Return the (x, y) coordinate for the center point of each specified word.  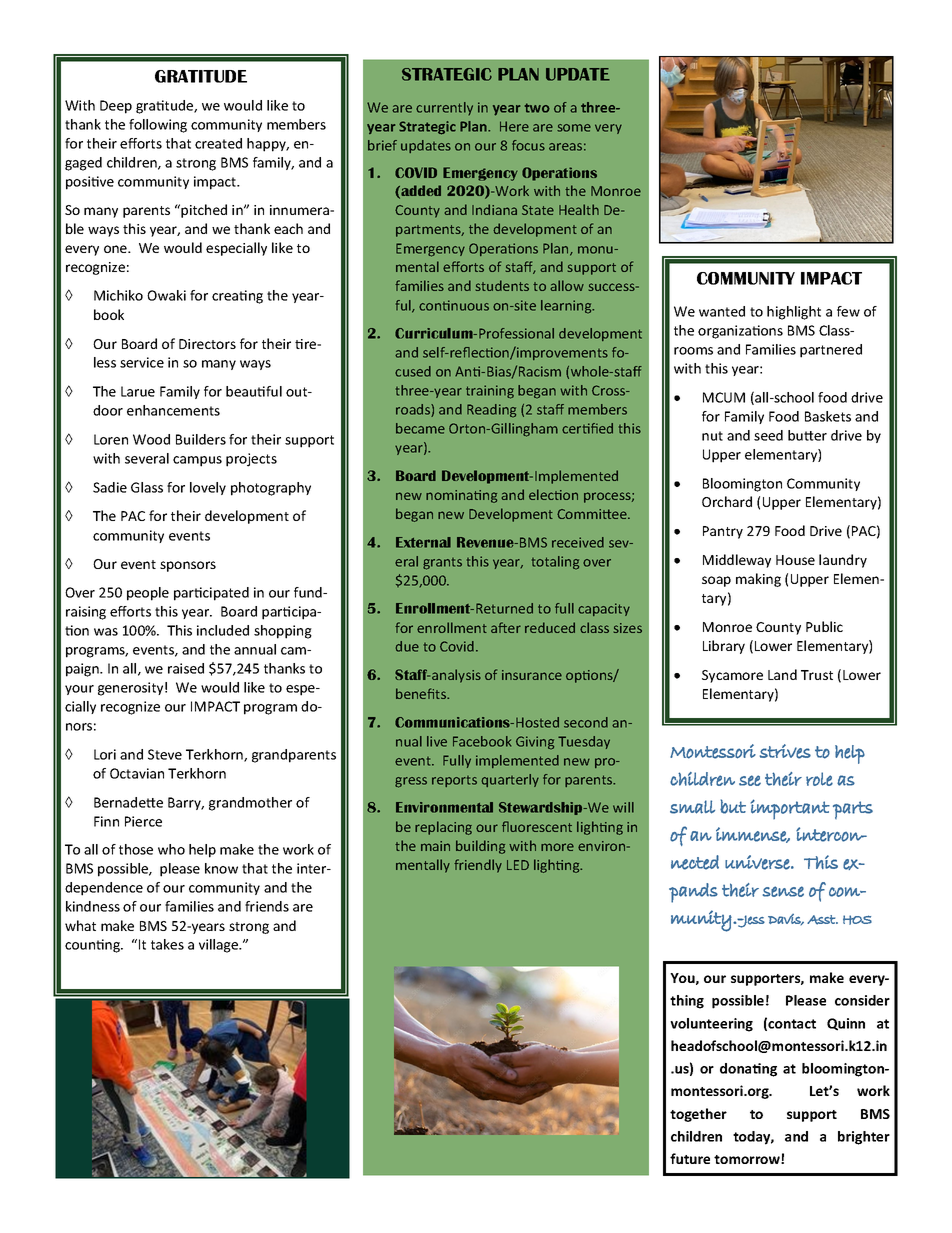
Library (724, 647)
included (223, 630)
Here (514, 126)
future (690, 1158)
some (574, 128)
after (506, 627)
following (158, 126)
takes (167, 944)
